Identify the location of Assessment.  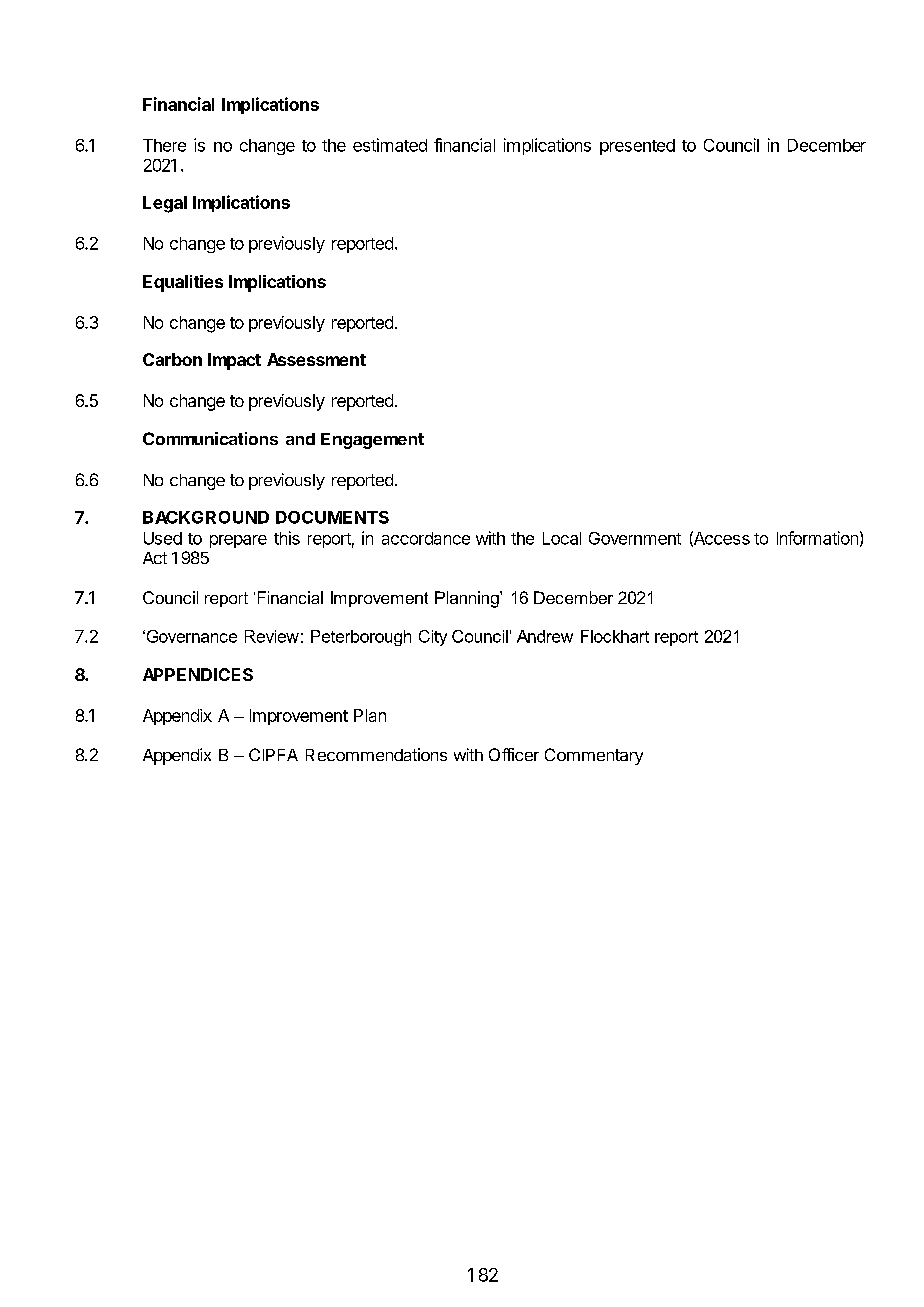
(316, 359).
